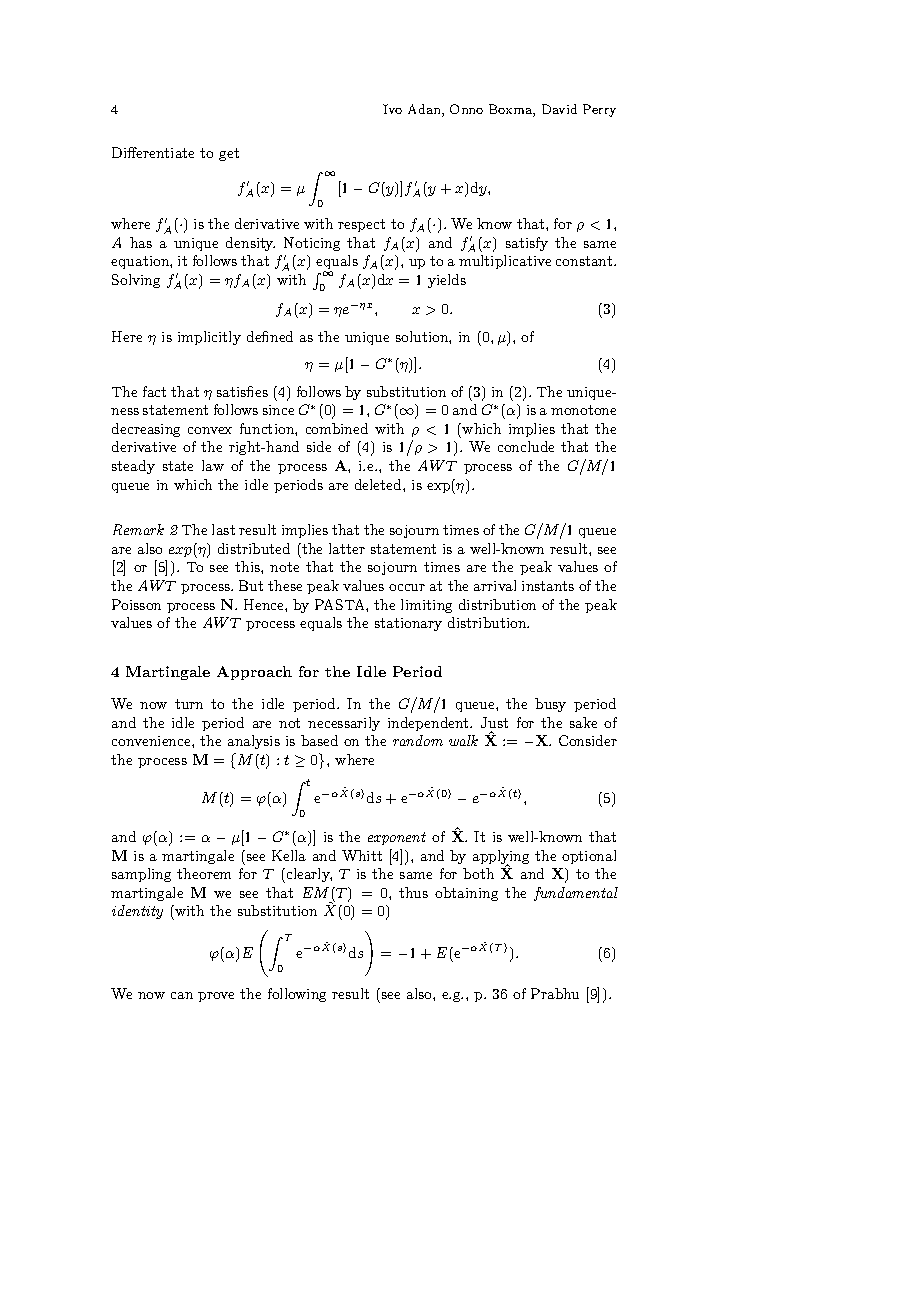 Image resolution: width=924 pixels, height=1308 pixels. What do you see at coordinates (344, 724) in the page?
I see `necessarily` at bounding box center [344, 724].
